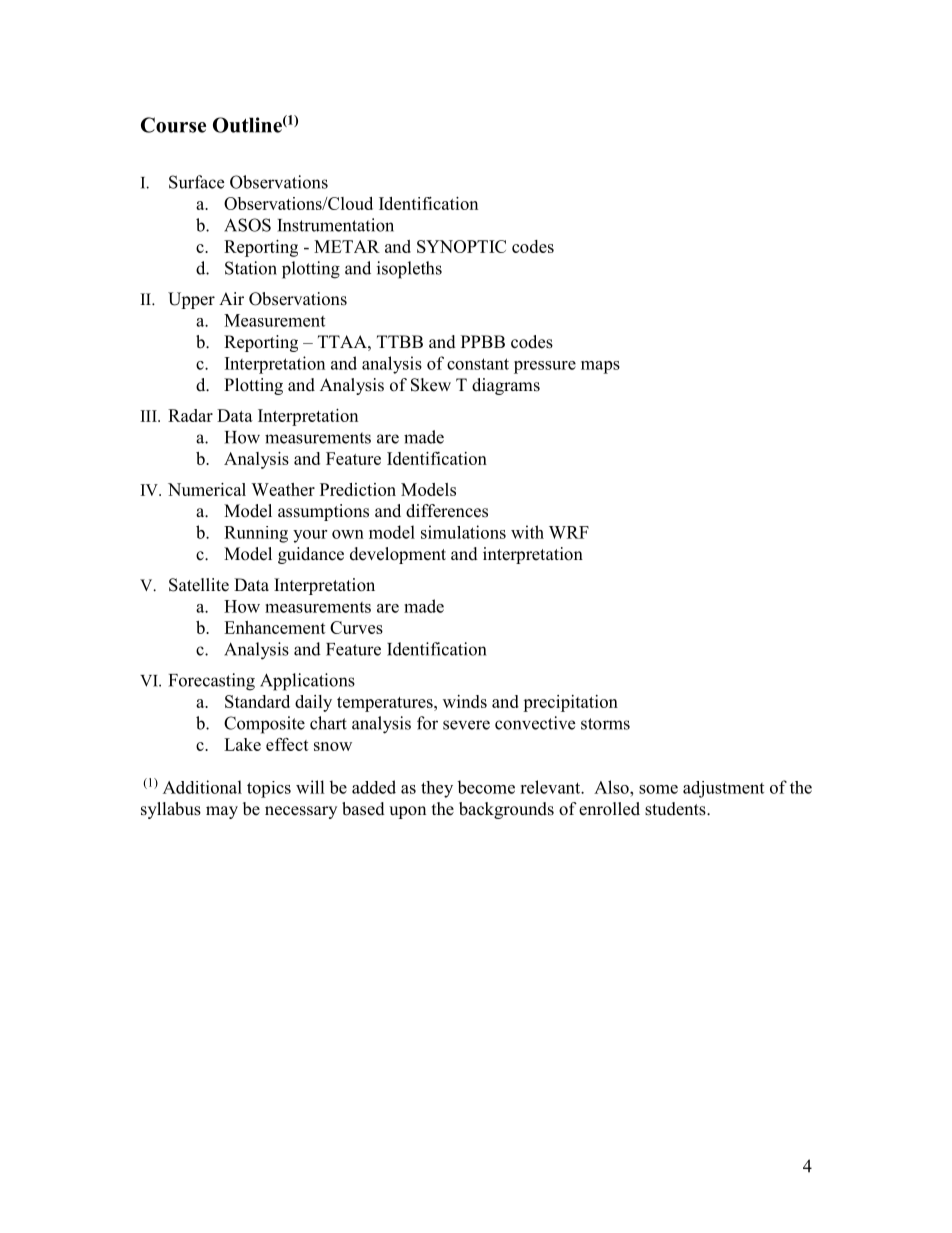 This screenshot has height=1233, width=952. I want to click on SYNOPTIC, so click(461, 246).
